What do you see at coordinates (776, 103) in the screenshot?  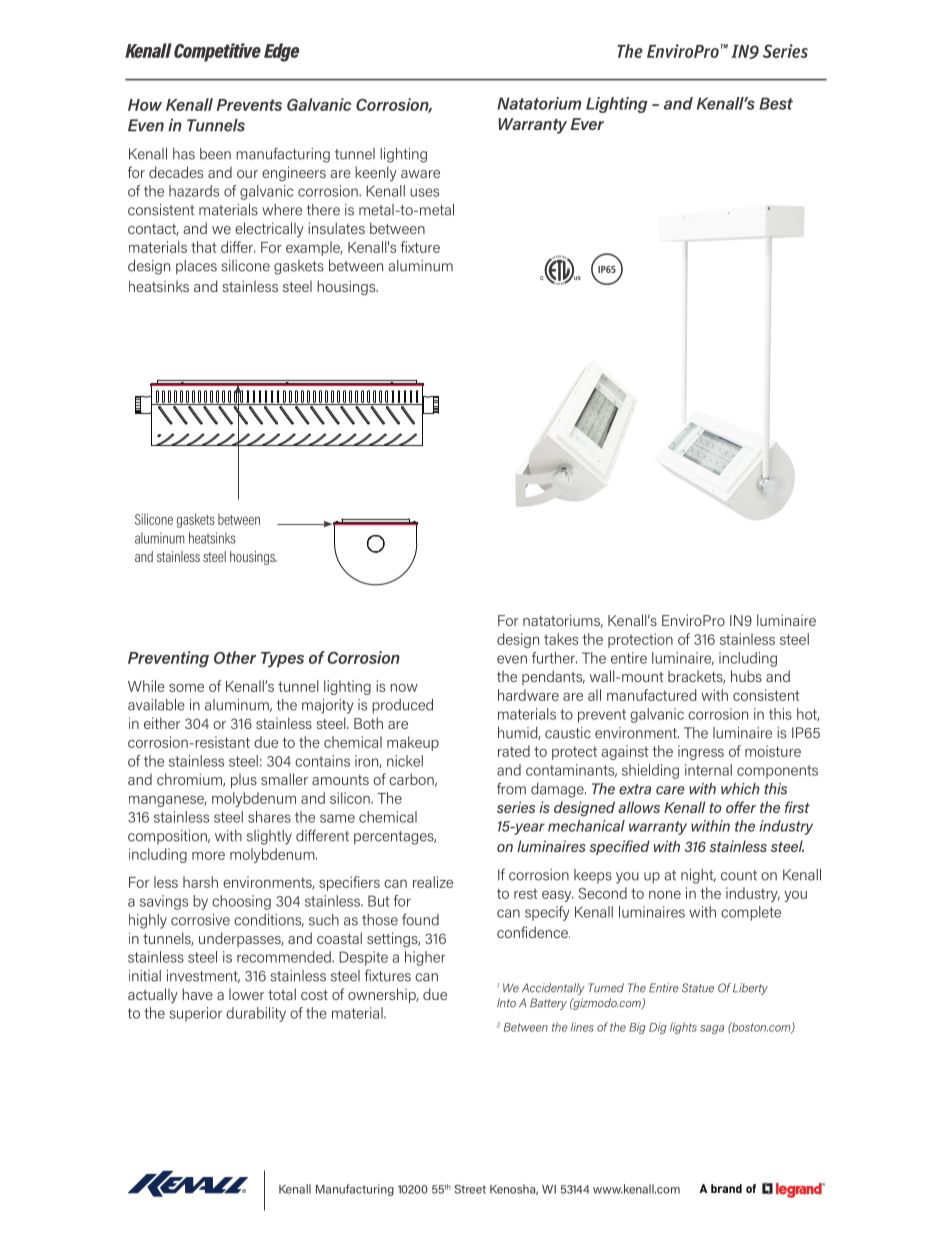 I see `Best` at bounding box center [776, 103].
